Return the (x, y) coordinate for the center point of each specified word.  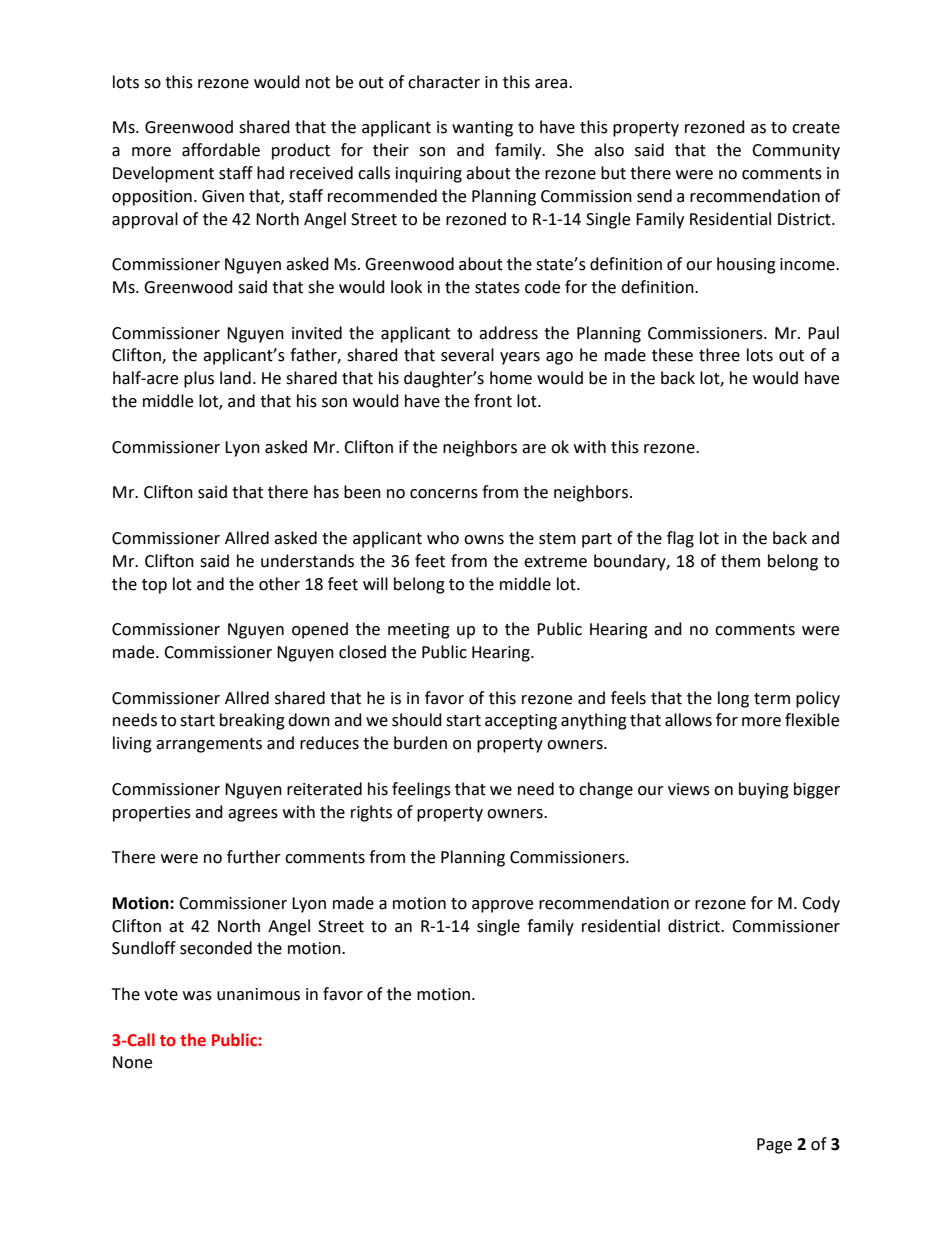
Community (796, 152)
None (132, 1062)
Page (774, 1146)
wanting (482, 129)
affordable (221, 150)
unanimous (258, 994)
